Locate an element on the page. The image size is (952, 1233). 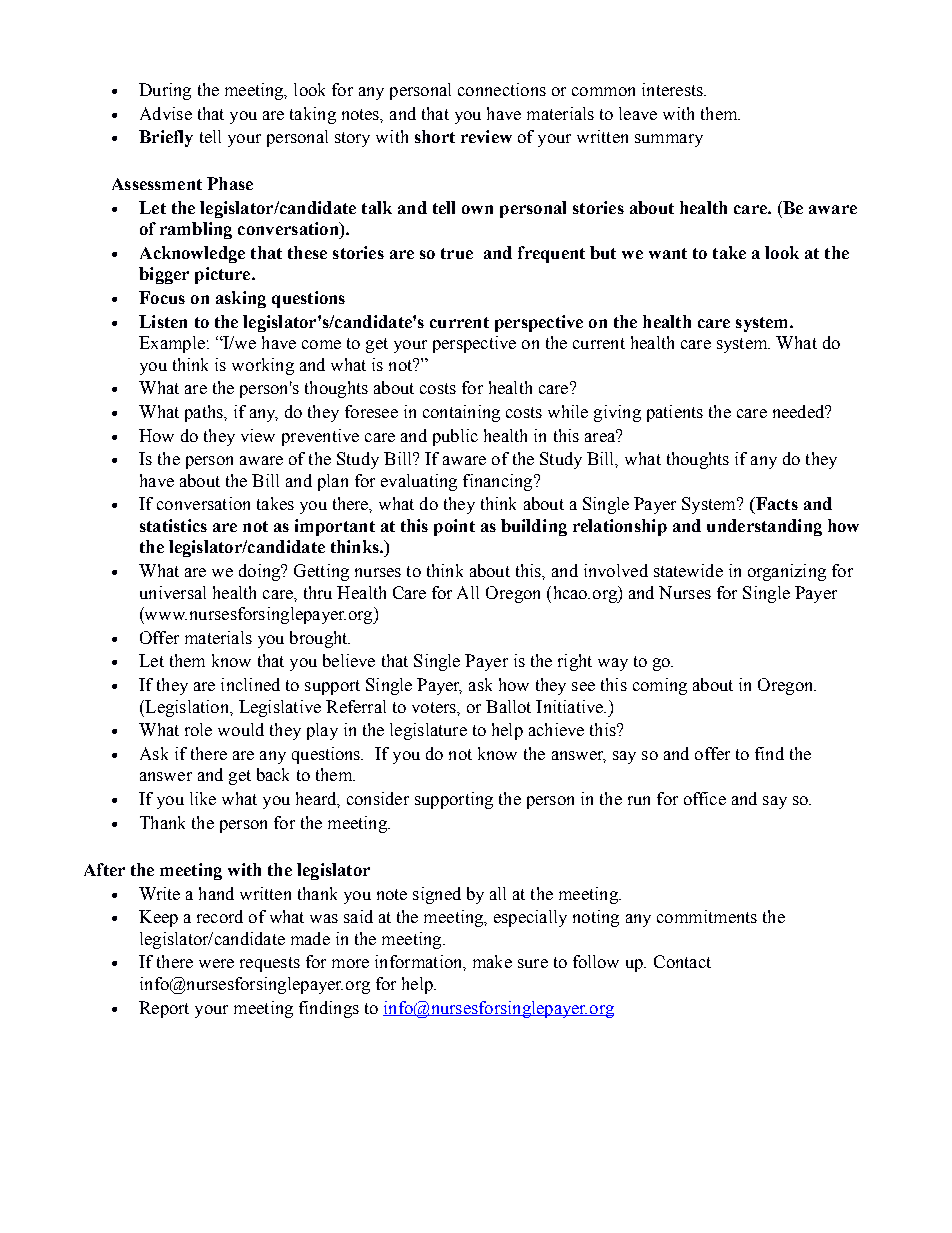
make is located at coordinates (492, 961).
